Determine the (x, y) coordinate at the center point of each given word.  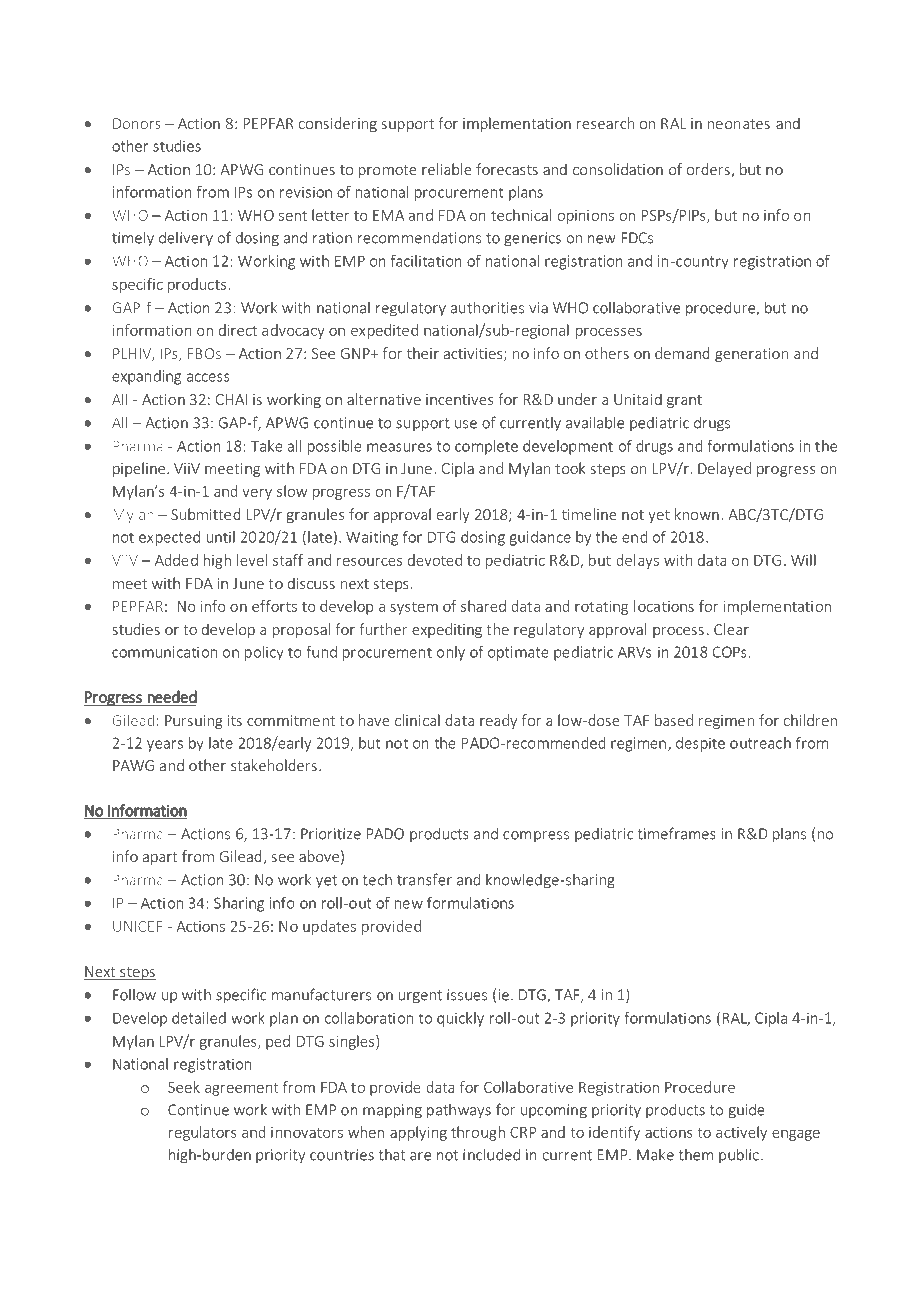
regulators (203, 1133)
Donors (136, 123)
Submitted (206, 514)
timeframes (677, 833)
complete (486, 447)
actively (741, 1133)
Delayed (724, 469)
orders (708, 169)
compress (536, 836)
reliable (447, 169)
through (478, 1133)
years (165, 746)
